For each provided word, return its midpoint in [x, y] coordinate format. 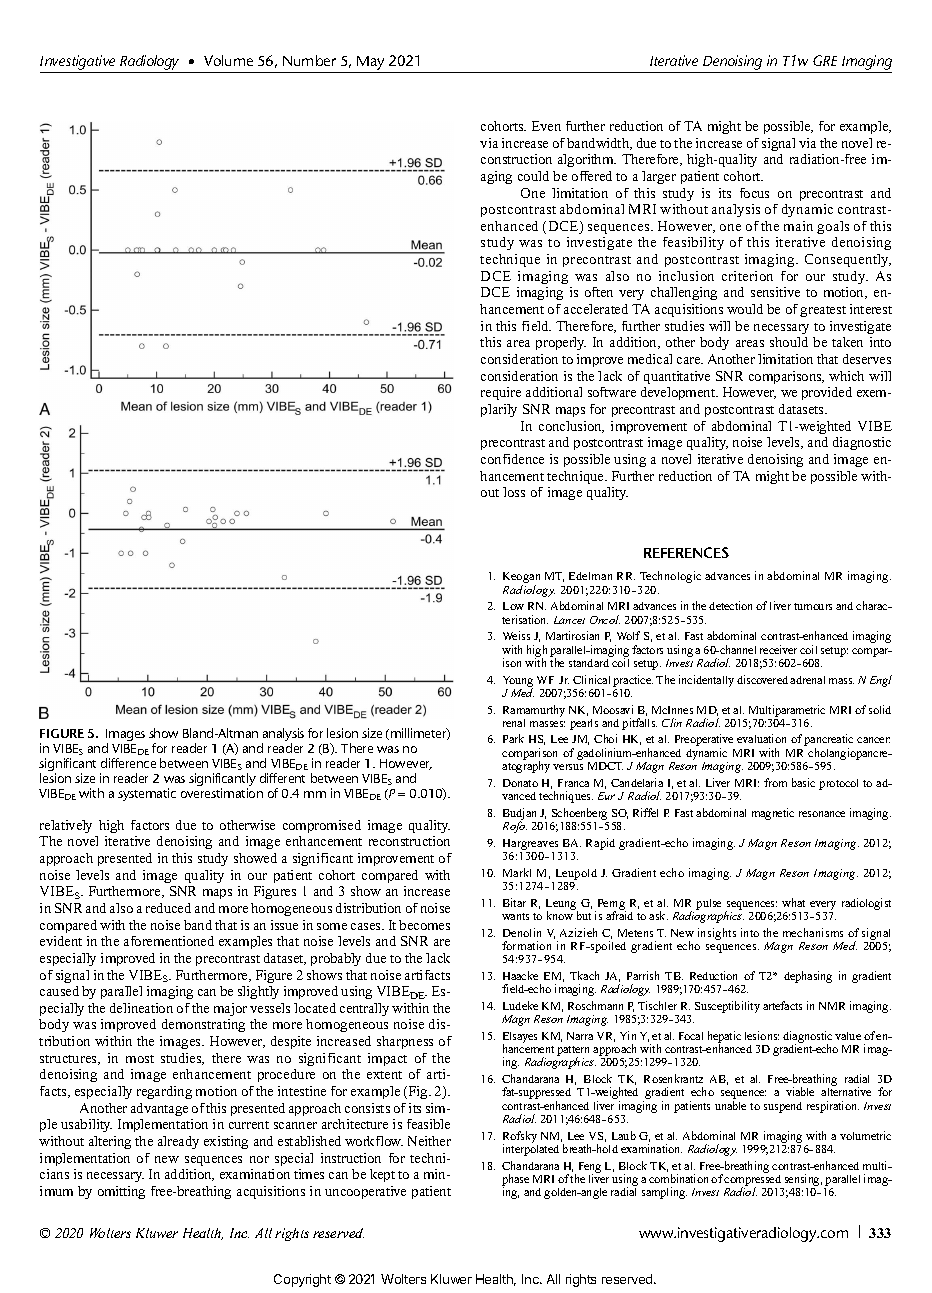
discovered [762, 679]
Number [309, 60]
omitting [121, 1192]
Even [546, 126]
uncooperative [365, 1192]
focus [754, 193]
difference [128, 763]
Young [518, 682]
